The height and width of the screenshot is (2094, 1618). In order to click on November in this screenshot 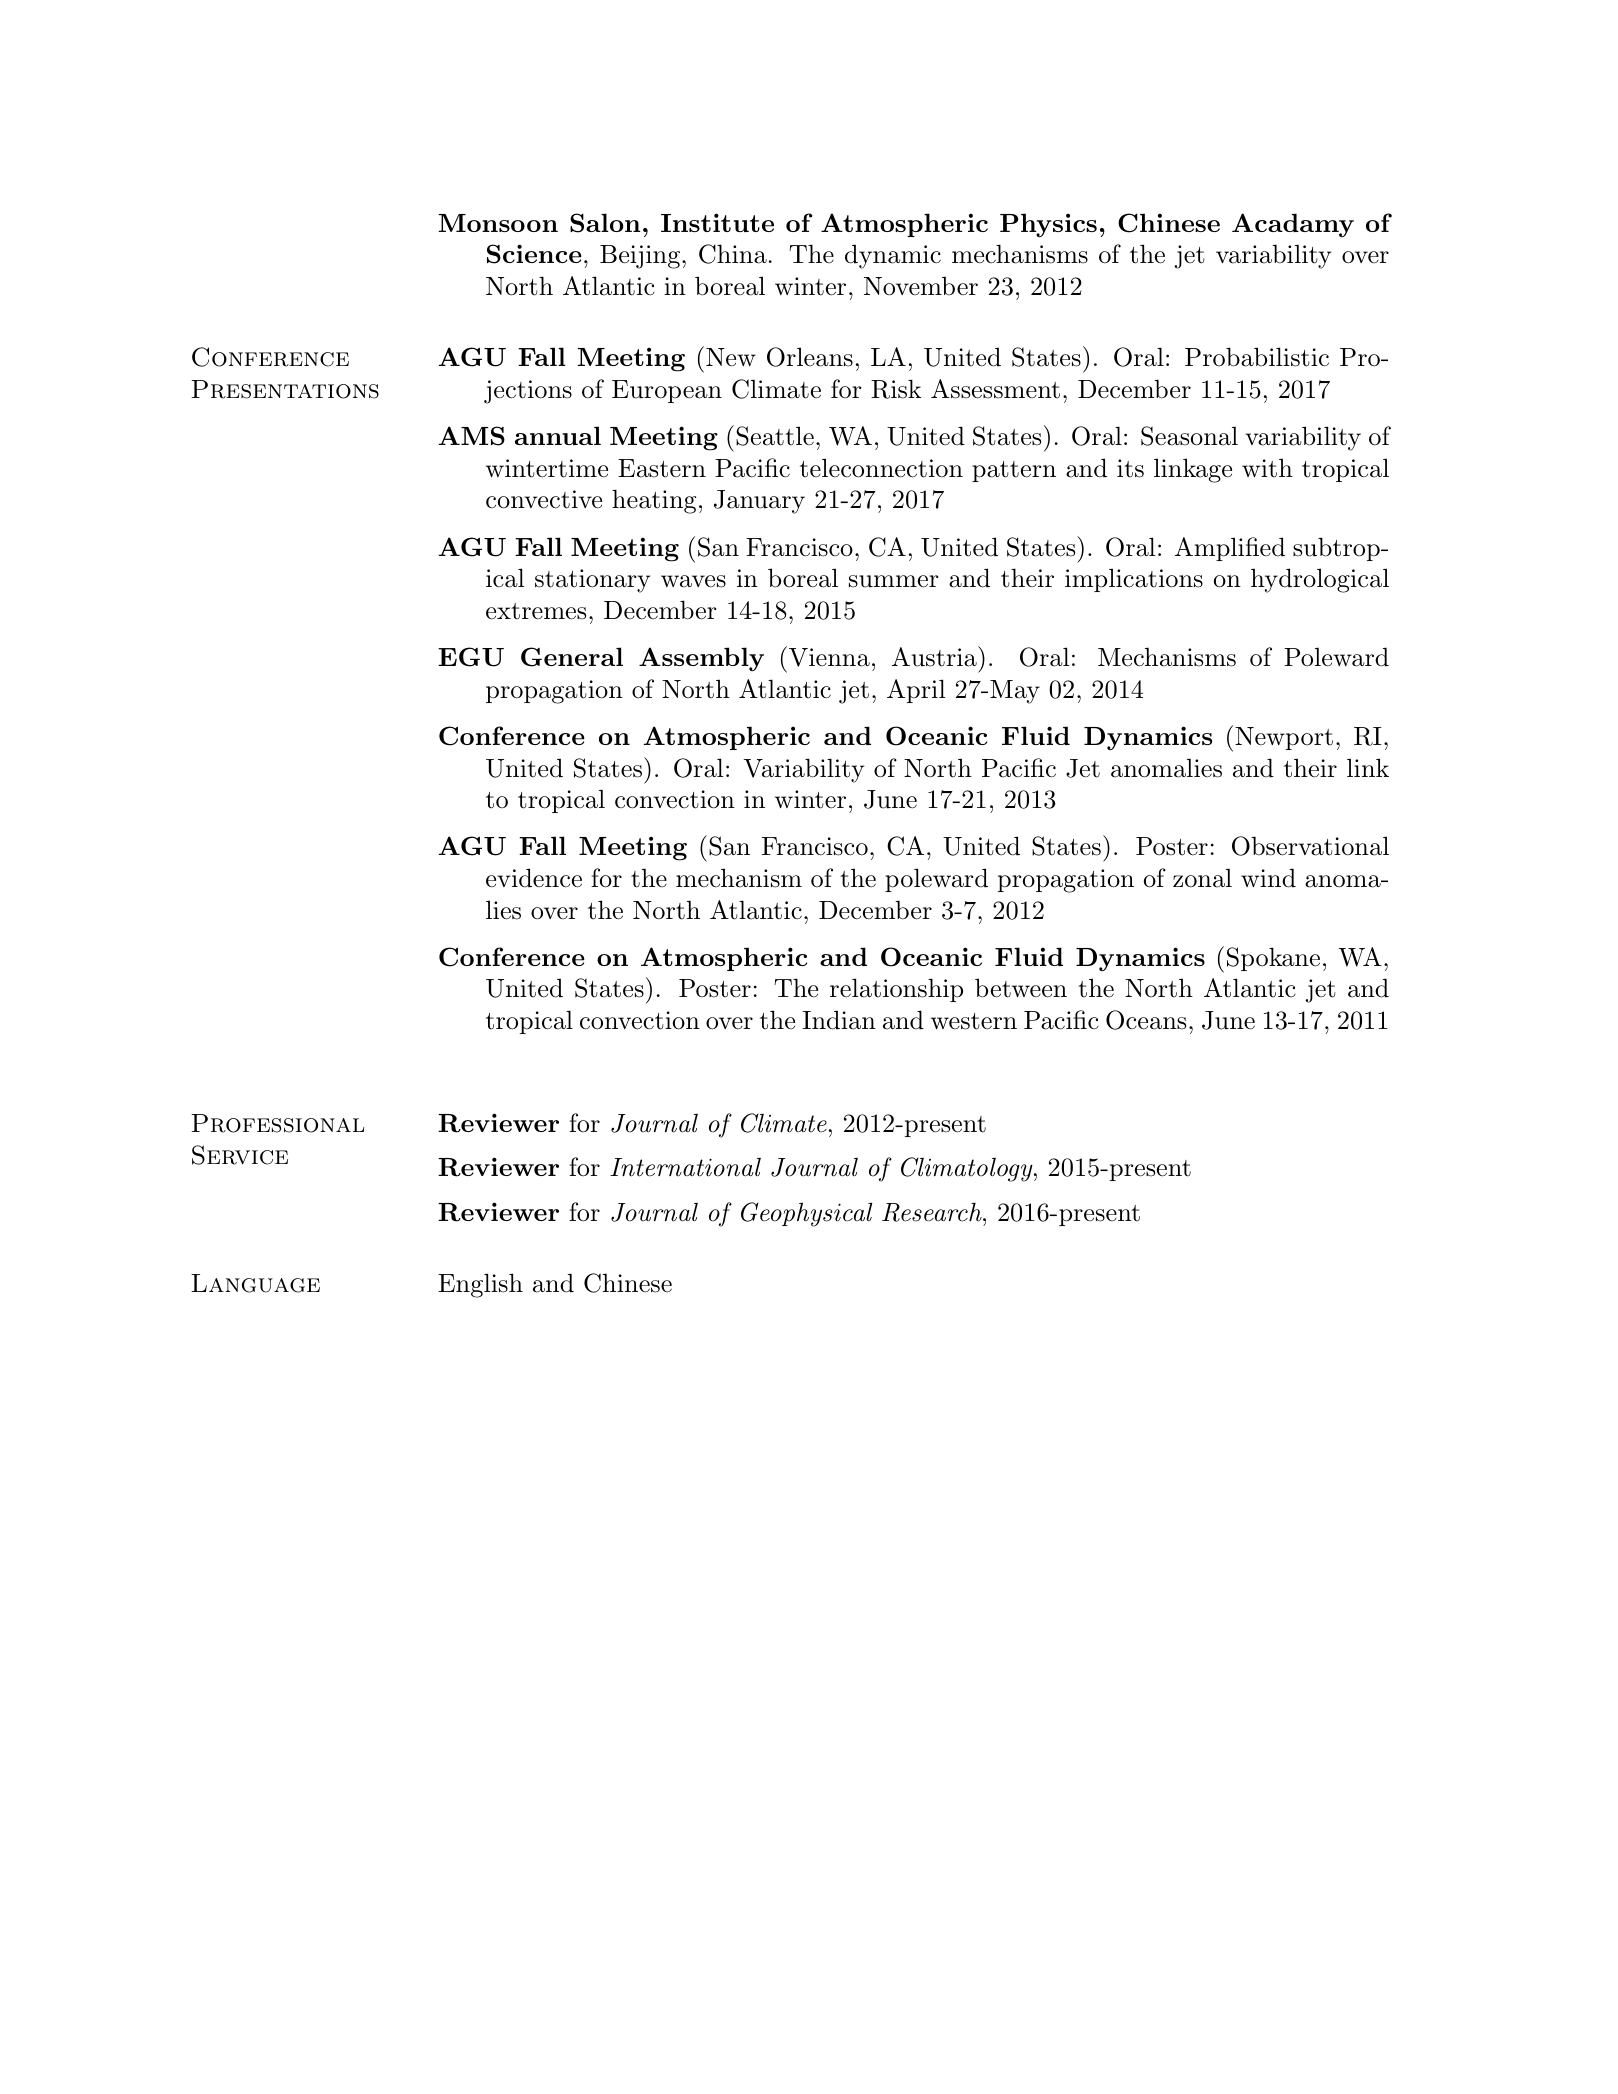, I will do `click(921, 286)`.
